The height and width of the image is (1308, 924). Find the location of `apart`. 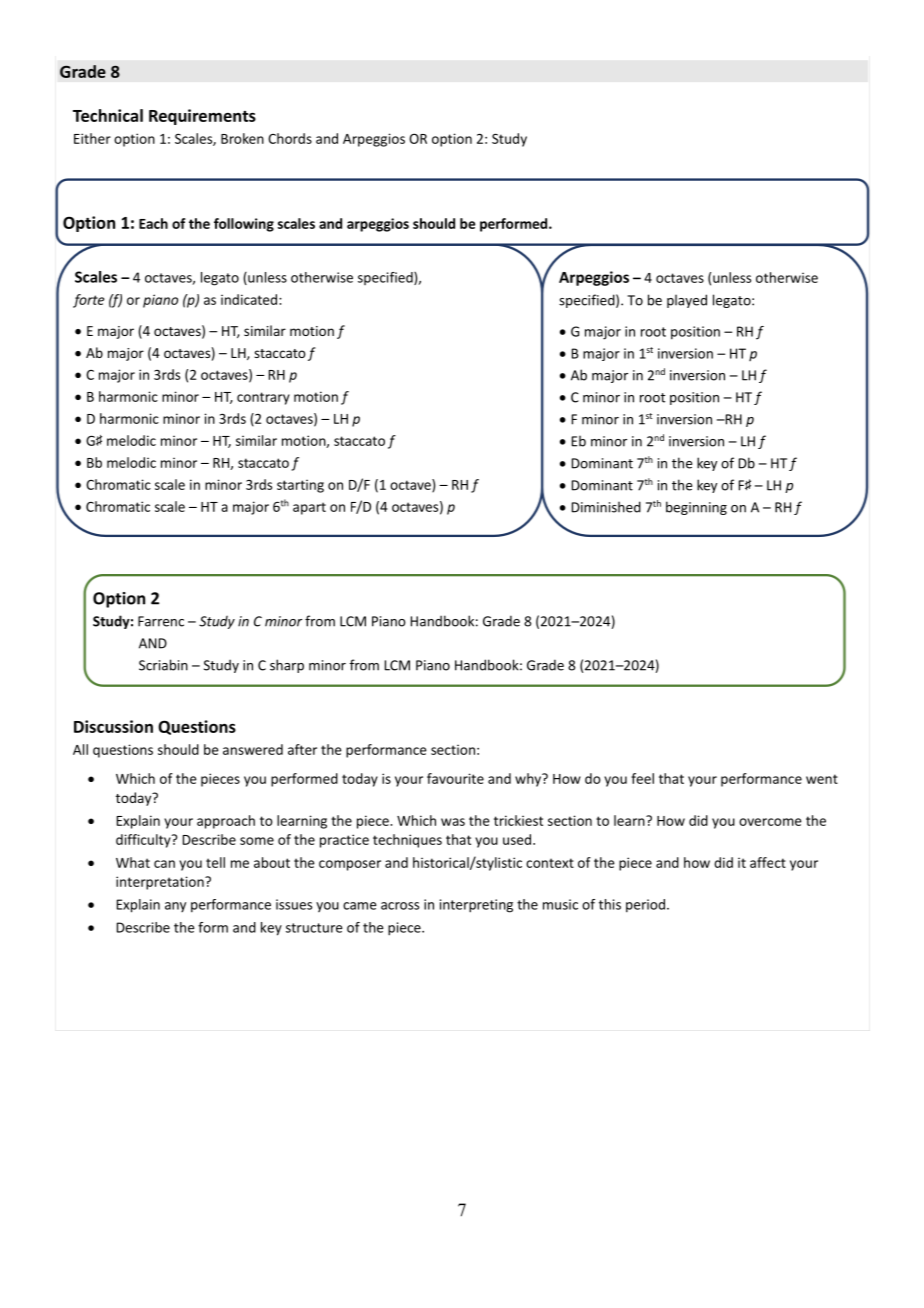

apart is located at coordinates (309, 508).
